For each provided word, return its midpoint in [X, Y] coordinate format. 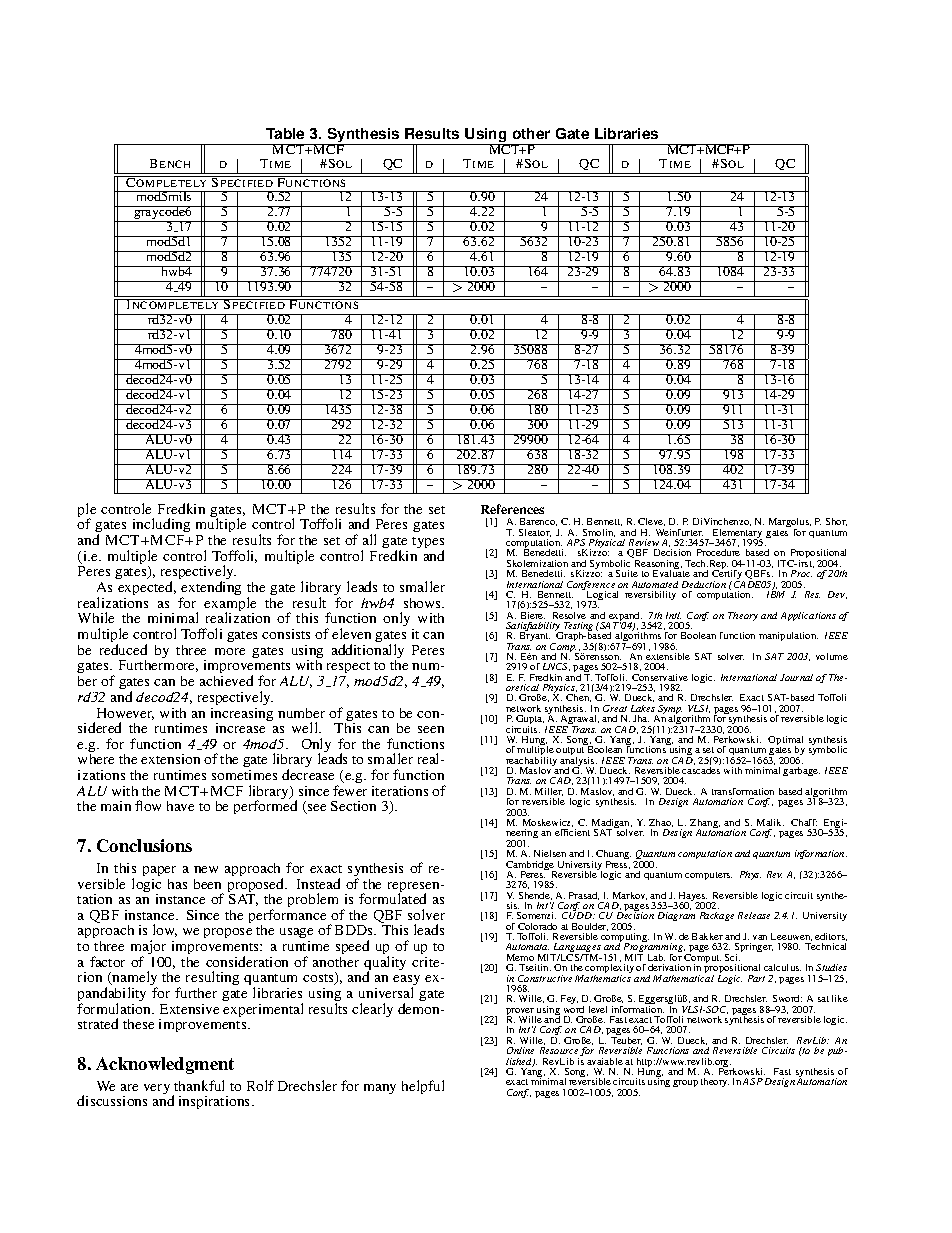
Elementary [737, 535]
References [512, 509]
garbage [801, 771]
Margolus [790, 524]
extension [170, 759]
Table [285, 133]
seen [431, 729]
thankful [199, 1085]
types [428, 544]
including [160, 527]
